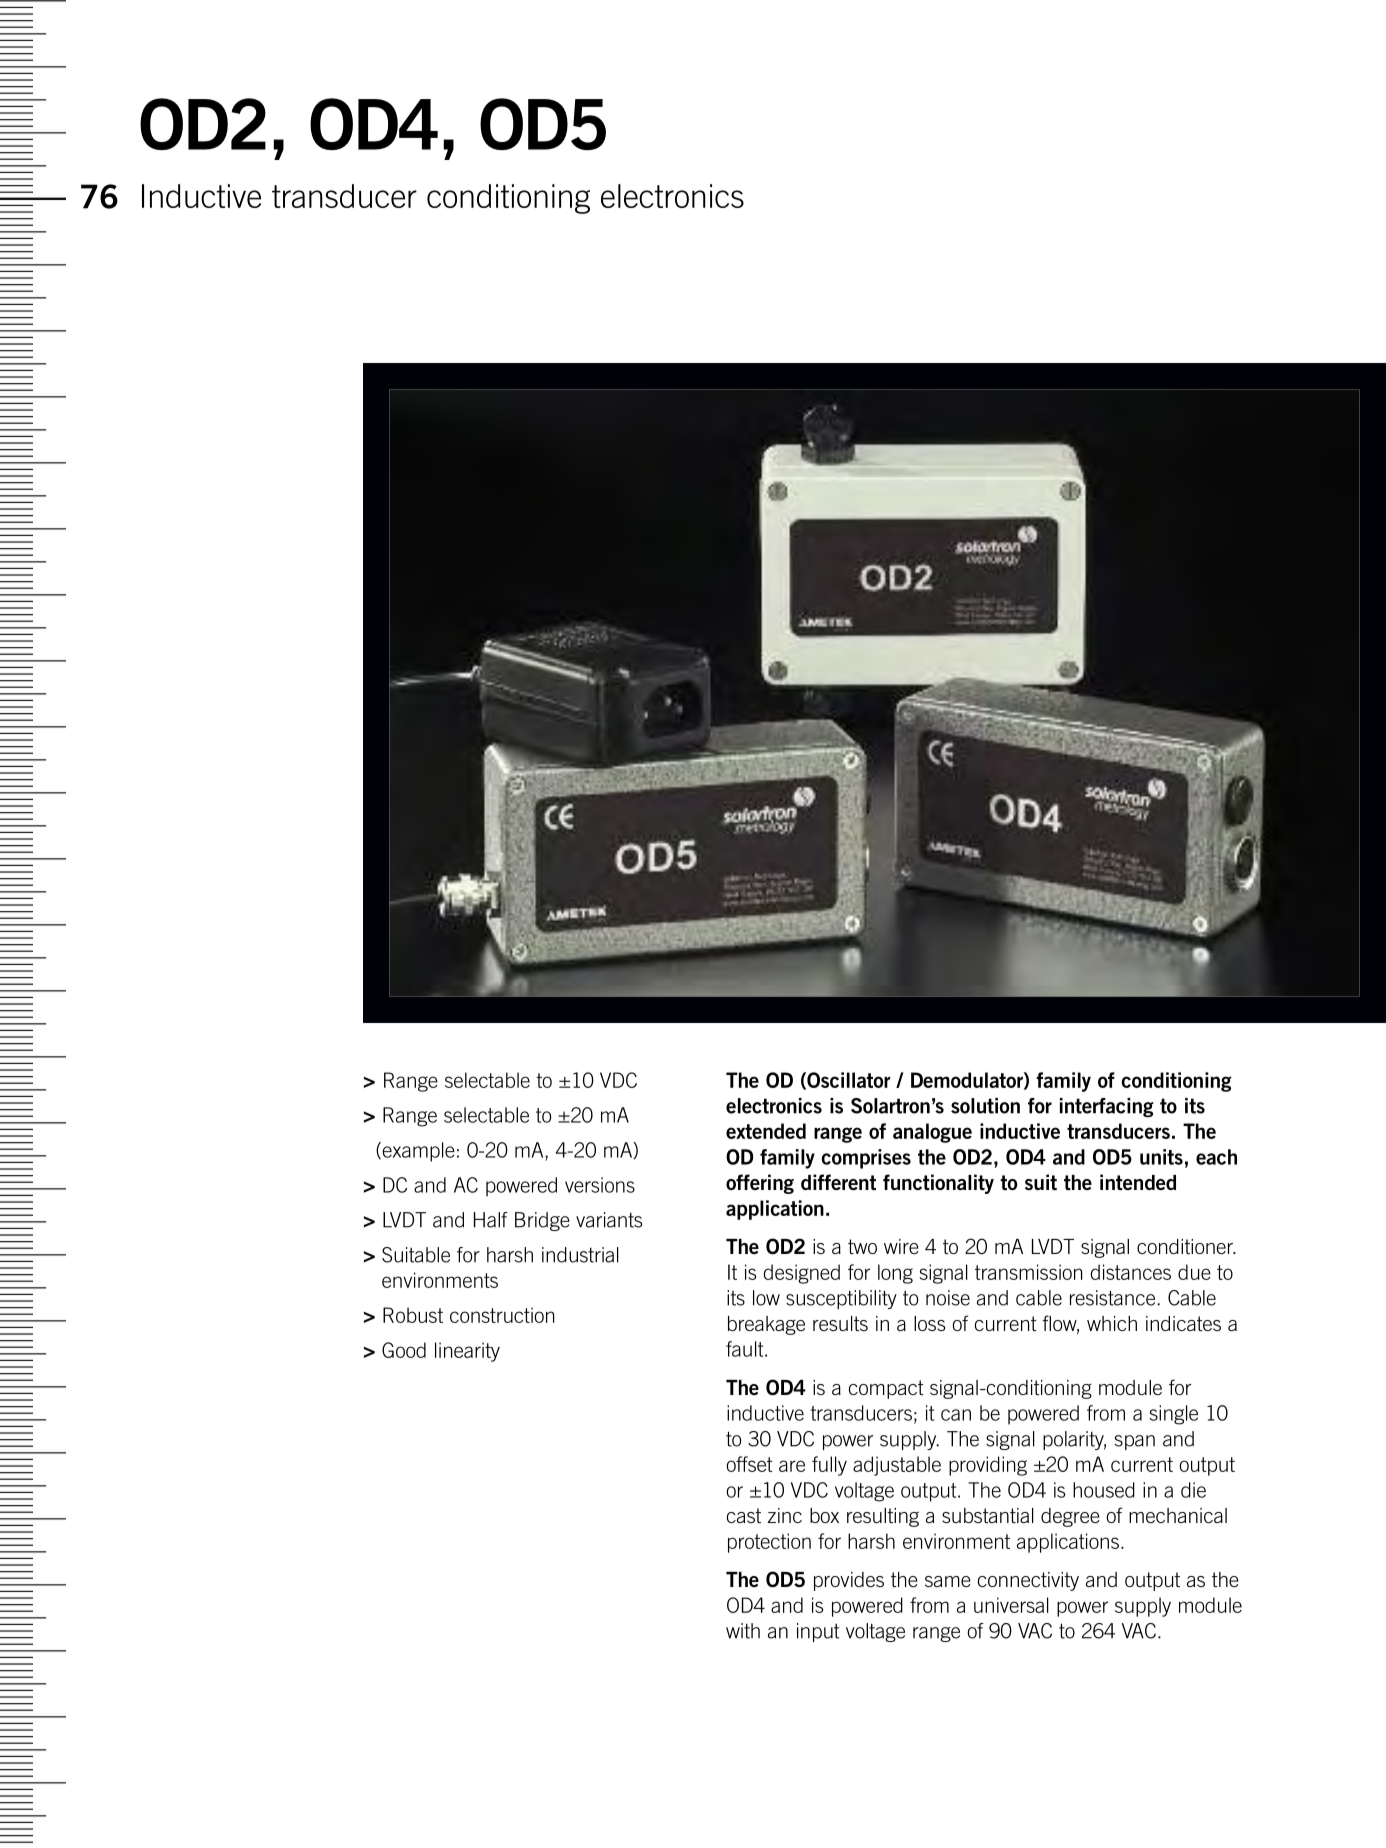  Describe the element at coordinates (818, 1632) in the document. I see `input` at that location.
